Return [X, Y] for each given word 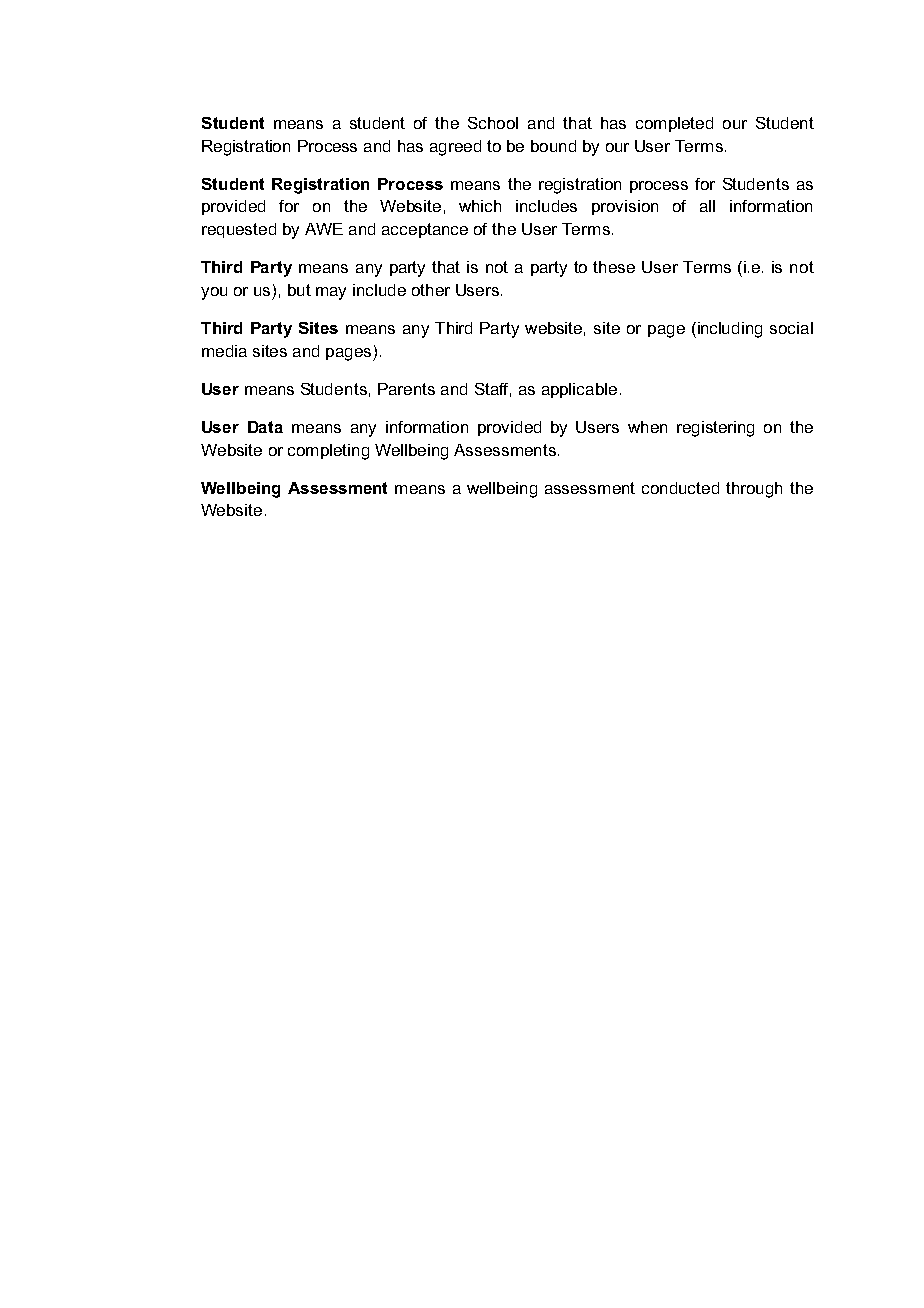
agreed [455, 148]
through [754, 490]
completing [328, 452]
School [493, 123]
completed [674, 124]
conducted [680, 488]
